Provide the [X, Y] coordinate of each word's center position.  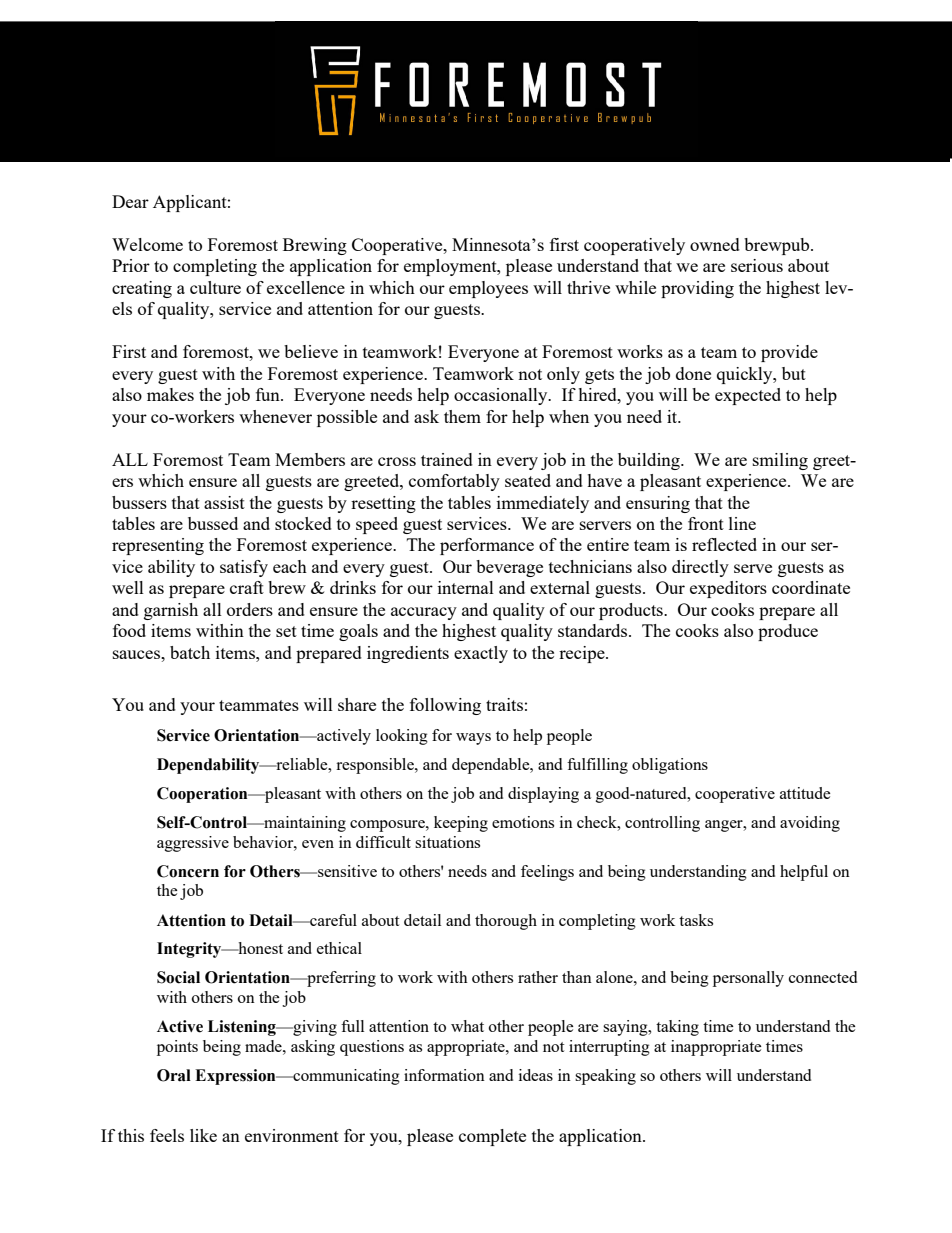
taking [677, 1028]
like [203, 1135]
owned [715, 244]
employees [488, 289]
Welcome [147, 244]
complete [492, 1137]
